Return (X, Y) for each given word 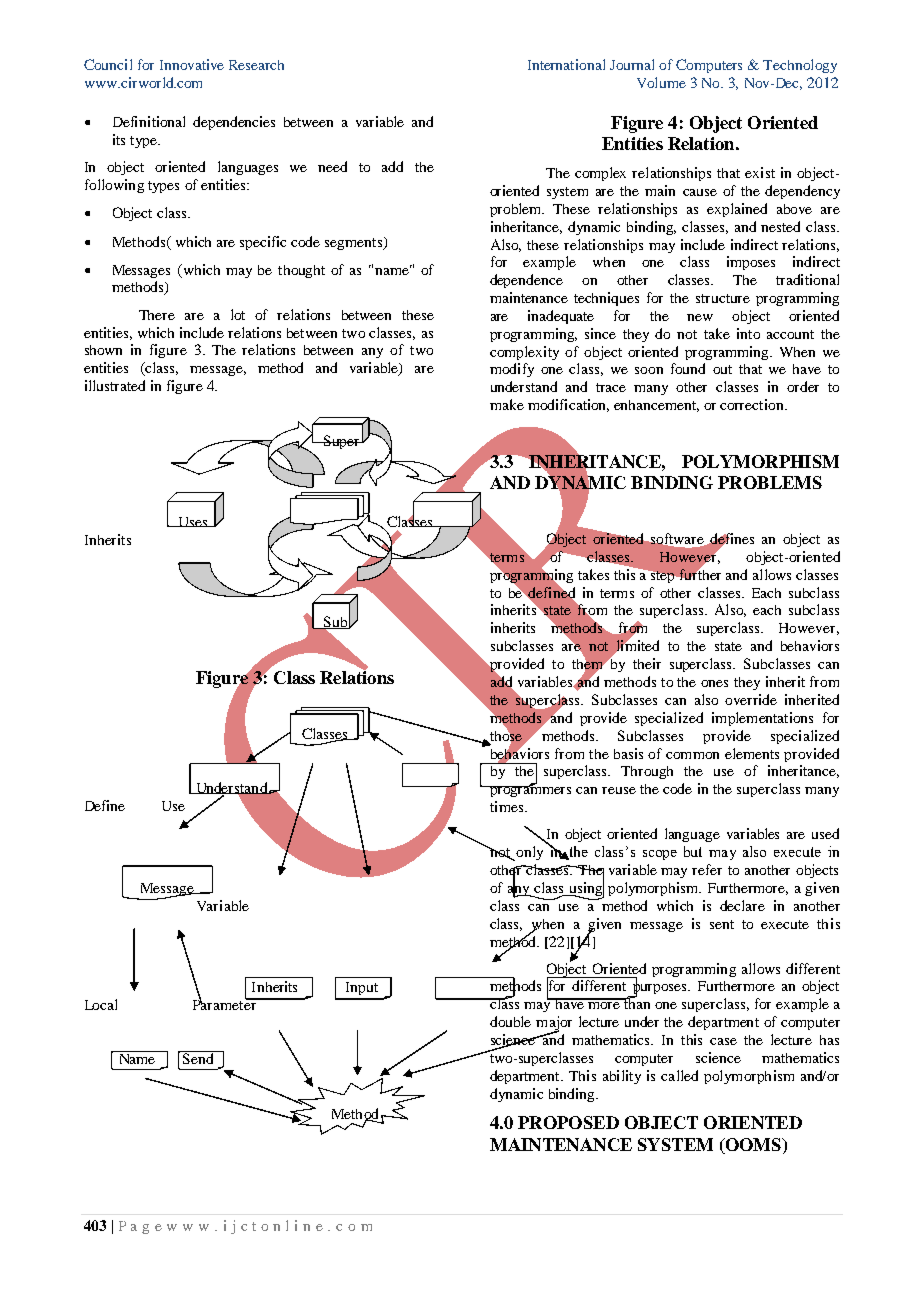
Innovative (192, 64)
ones (714, 683)
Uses (193, 522)
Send (198, 1057)
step (662, 577)
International (566, 64)
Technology (800, 66)
